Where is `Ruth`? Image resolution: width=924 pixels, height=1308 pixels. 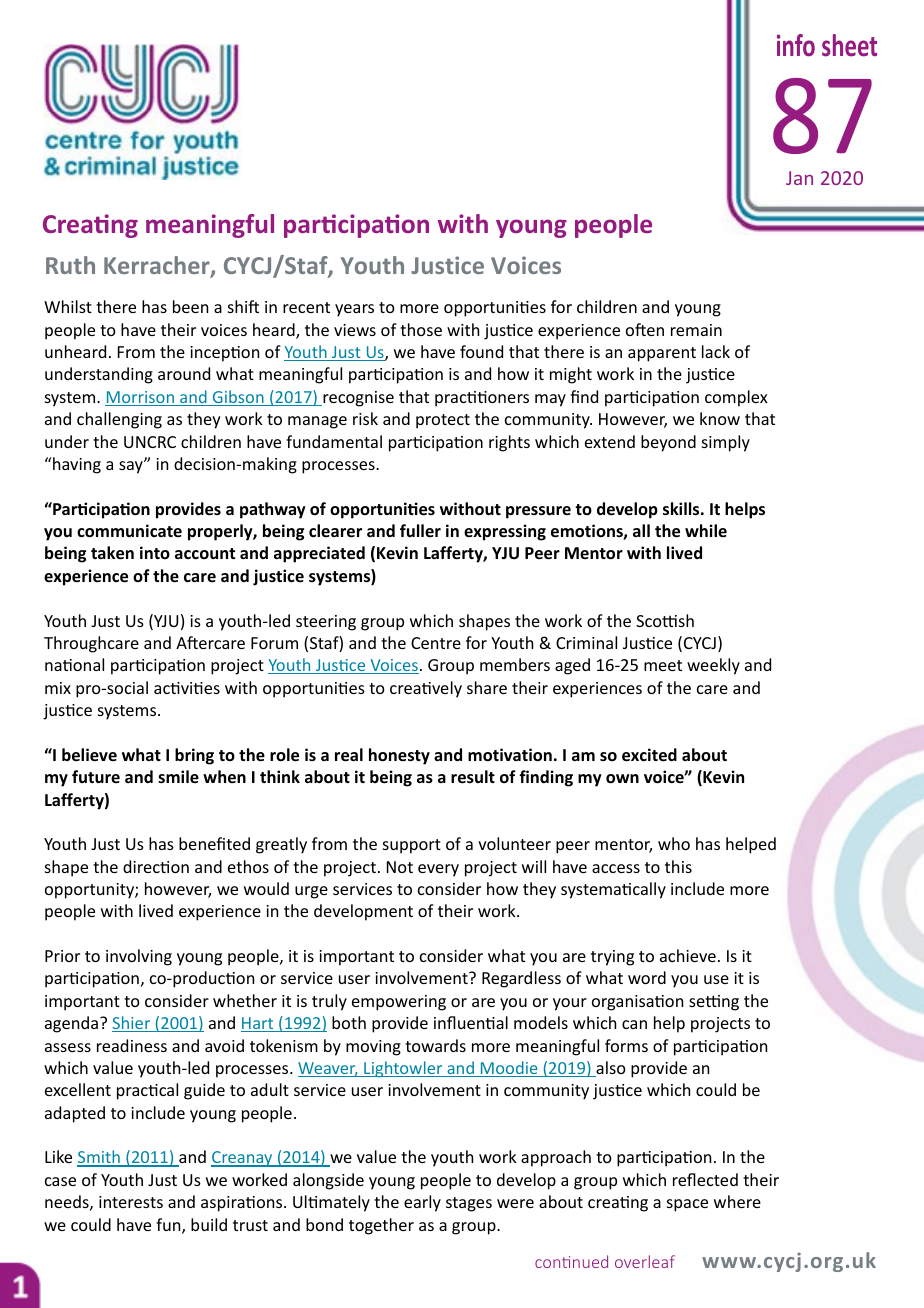 Ruth is located at coordinates (70, 265).
